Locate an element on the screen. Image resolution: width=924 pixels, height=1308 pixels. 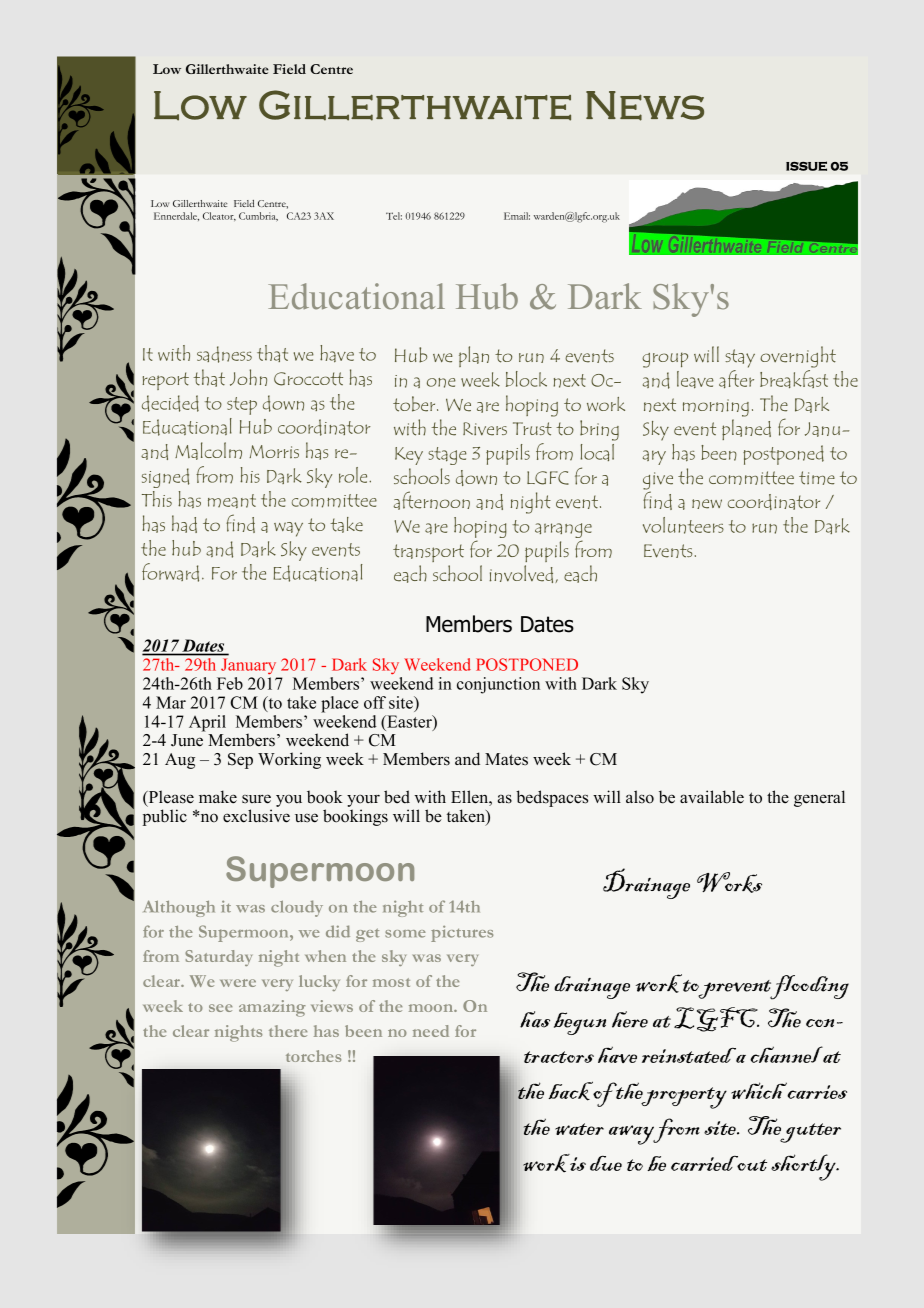
water is located at coordinates (579, 1129).
